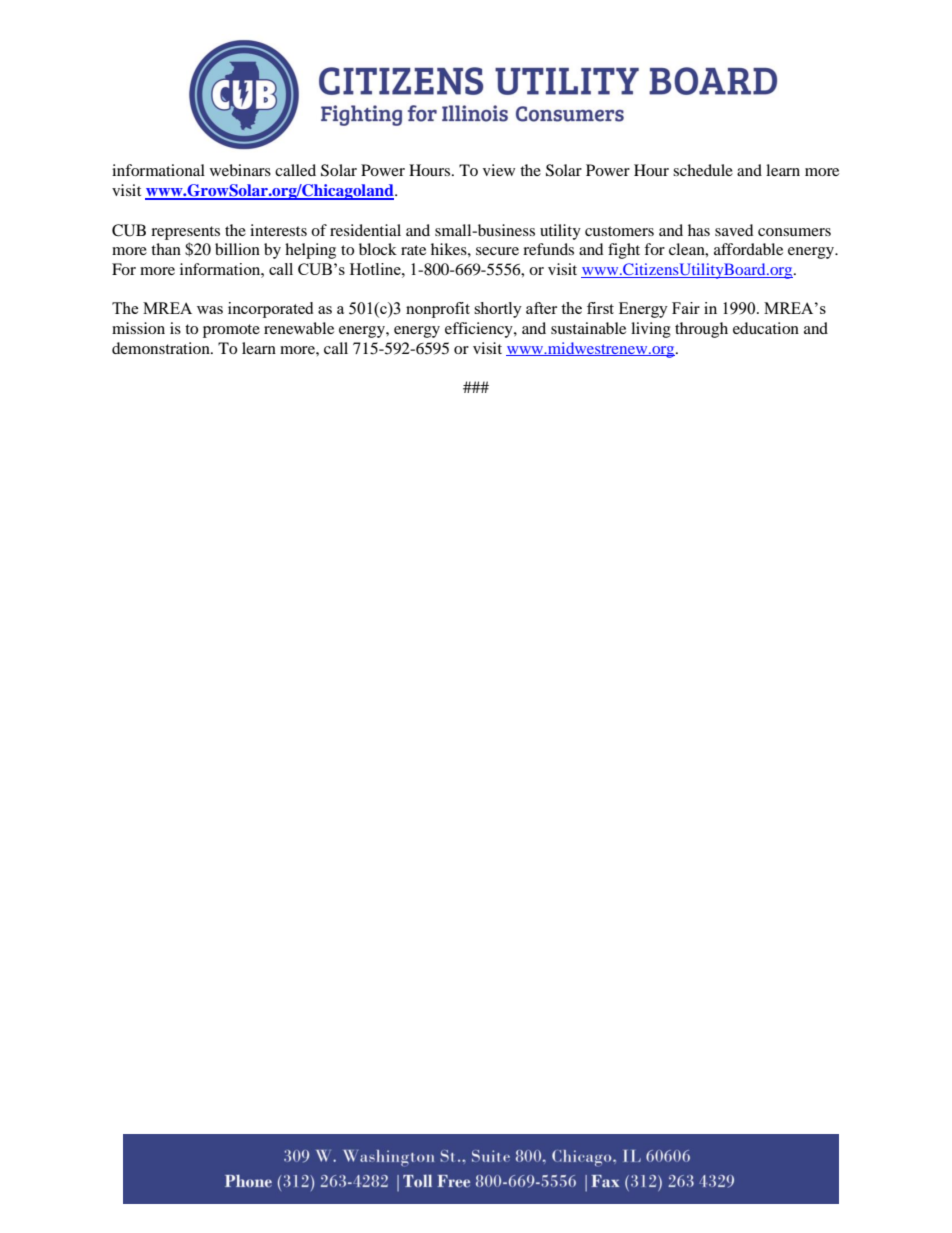  Describe the element at coordinates (185, 233) in the document. I see `represents` at that location.
